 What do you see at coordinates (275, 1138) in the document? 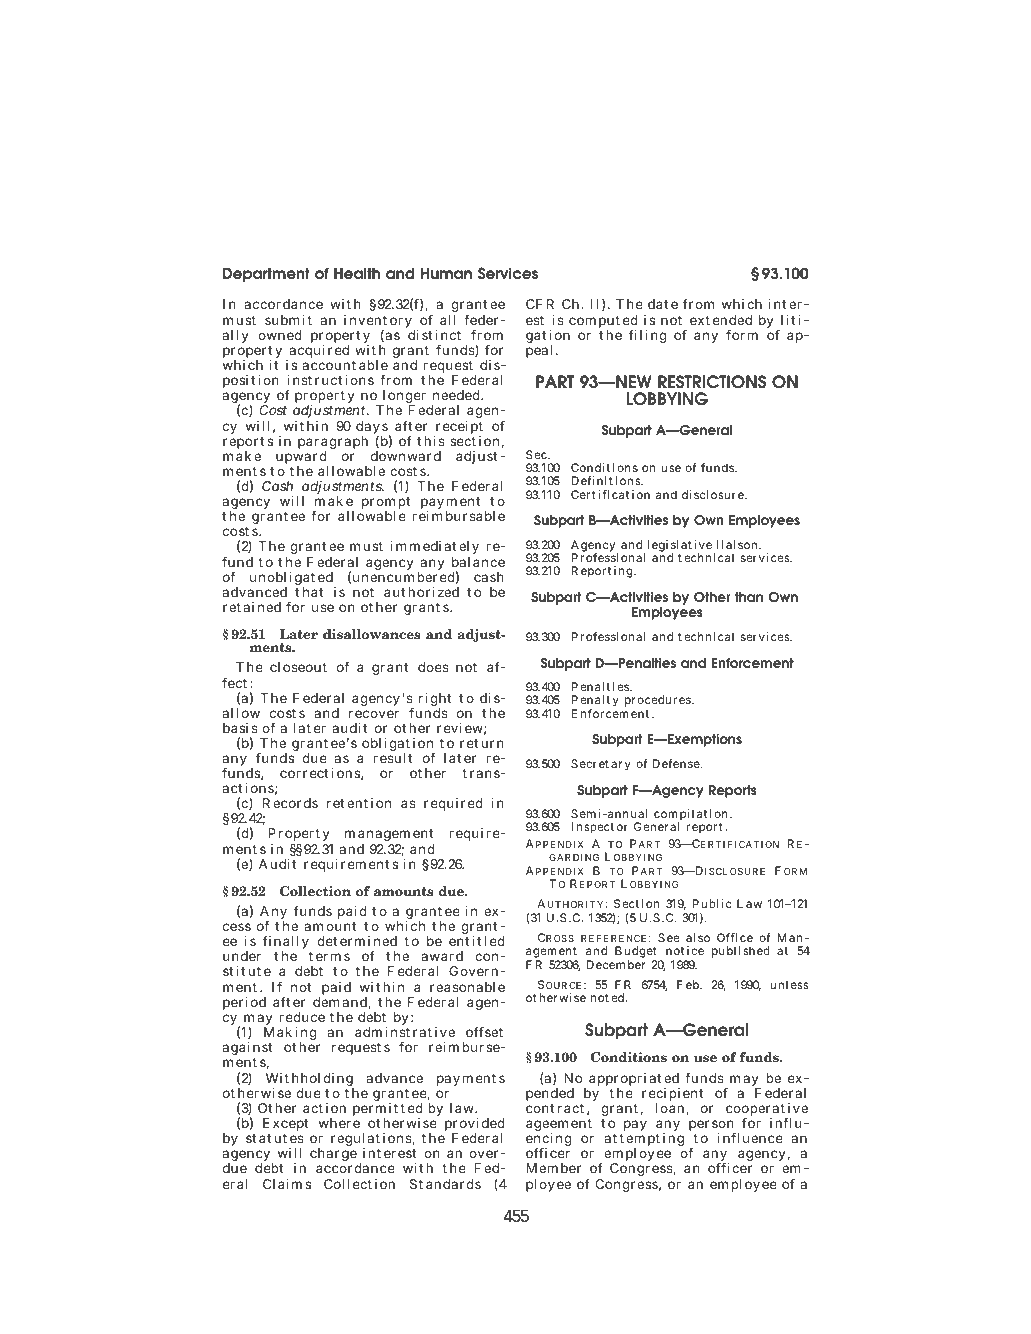
I see `statutes` at bounding box center [275, 1138].
